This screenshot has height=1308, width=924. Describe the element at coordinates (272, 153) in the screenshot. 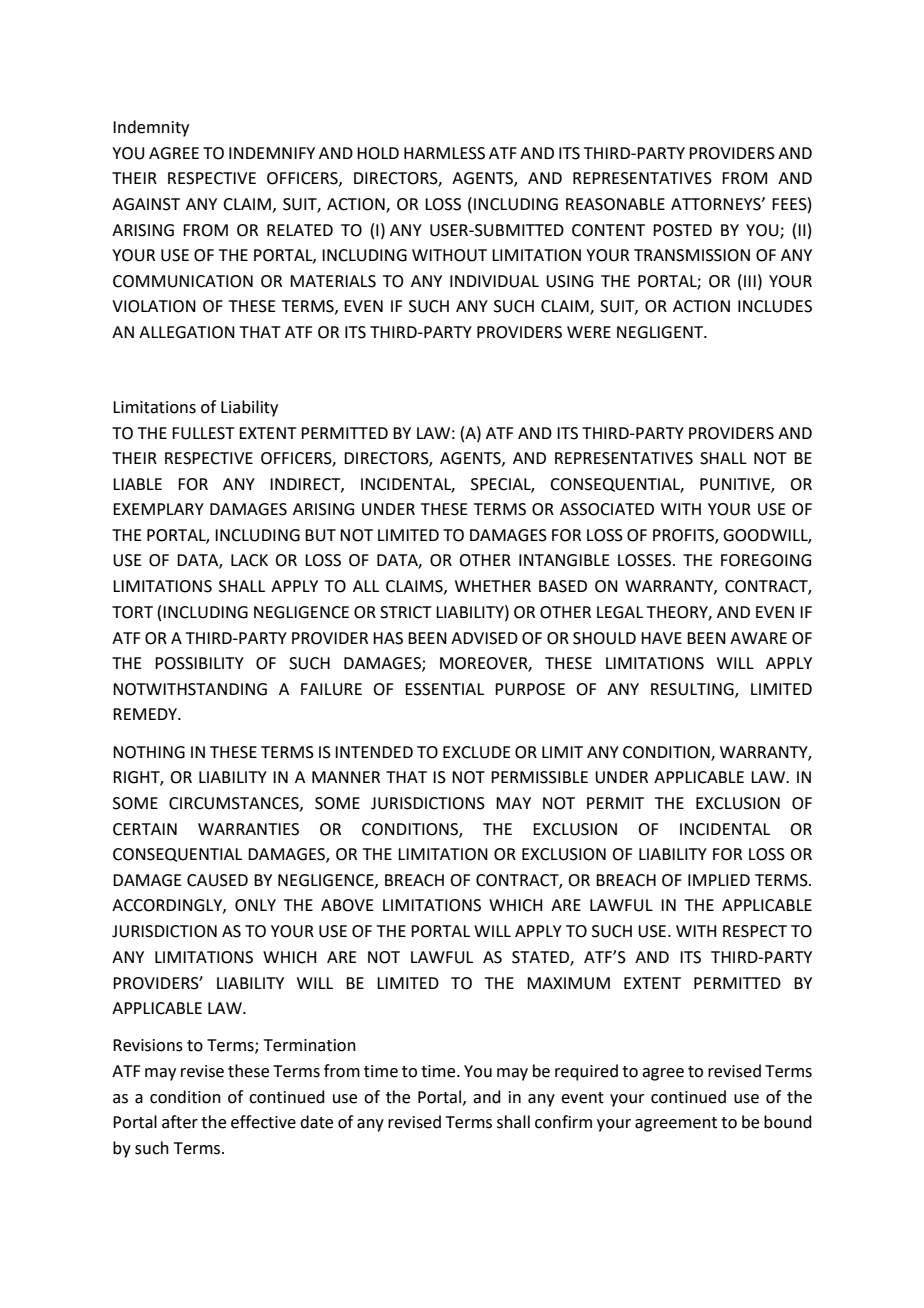

I see `INDEMNIFY` at that location.
